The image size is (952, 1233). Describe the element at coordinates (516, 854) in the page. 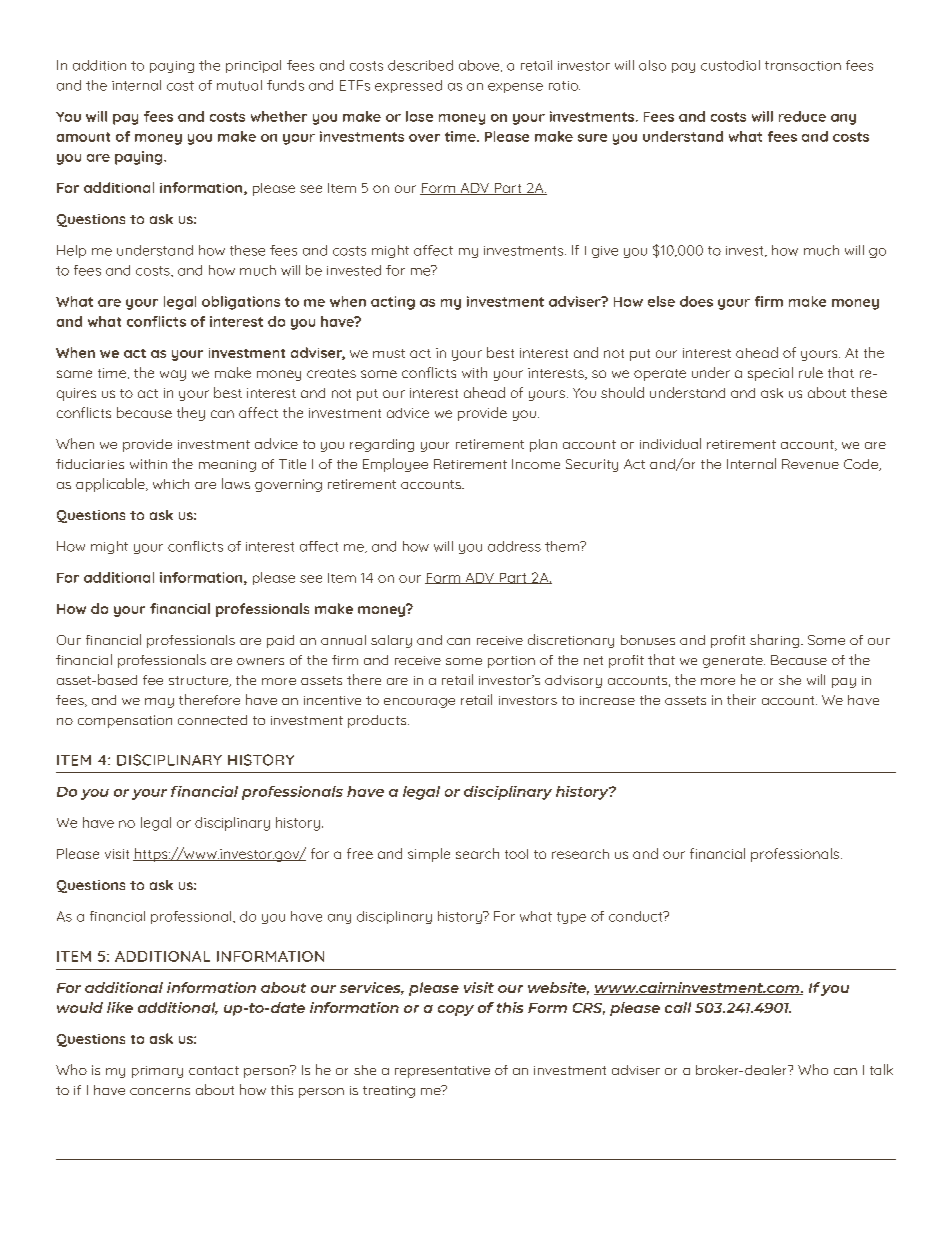

I see `tool` at that location.
